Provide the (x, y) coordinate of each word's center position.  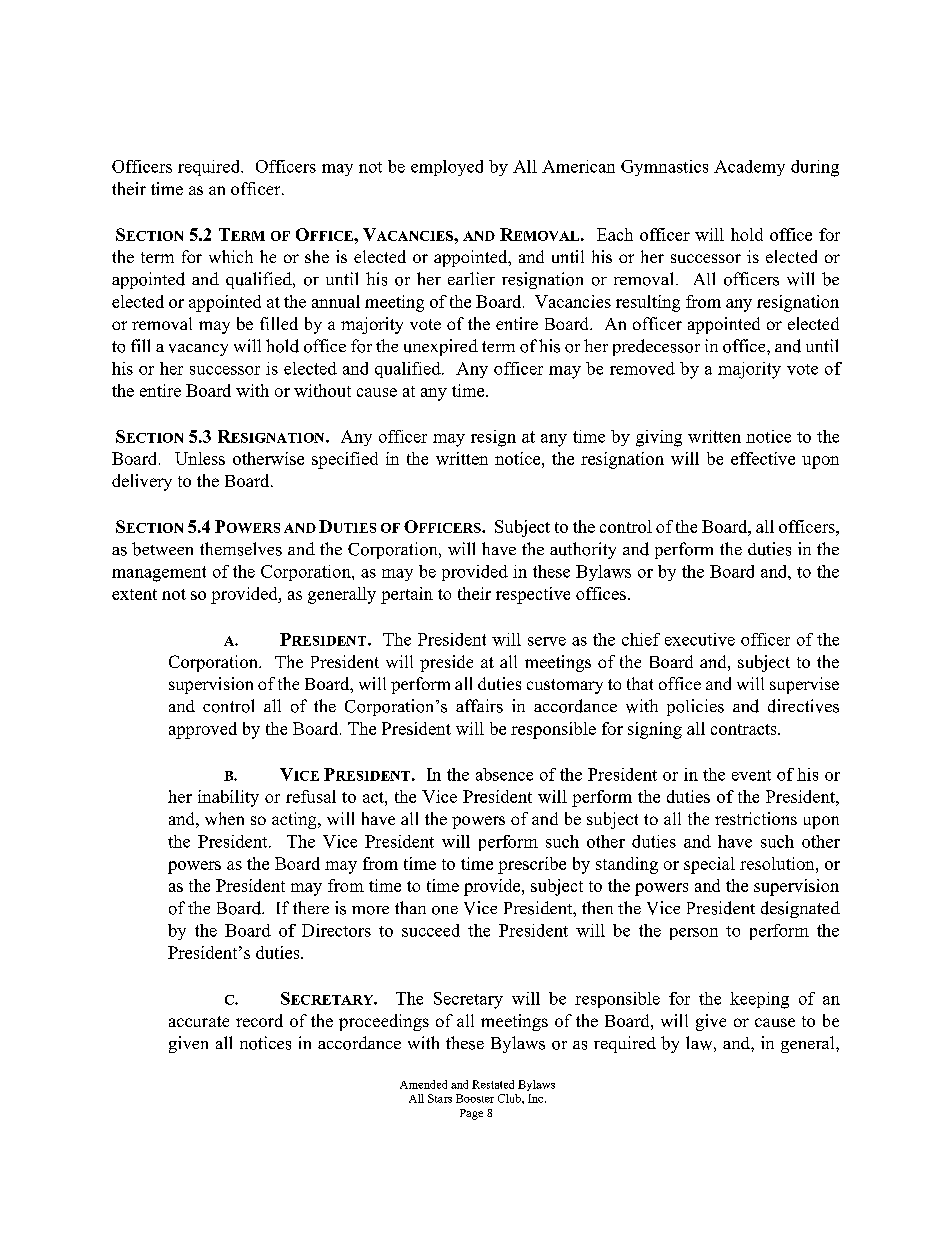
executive (700, 639)
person (694, 934)
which (231, 256)
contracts (745, 729)
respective (533, 595)
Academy (749, 168)
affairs (479, 706)
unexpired (441, 347)
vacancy (198, 350)
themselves (241, 549)
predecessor (656, 347)
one (445, 910)
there (311, 907)
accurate (199, 1021)
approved (203, 730)
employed (447, 168)
